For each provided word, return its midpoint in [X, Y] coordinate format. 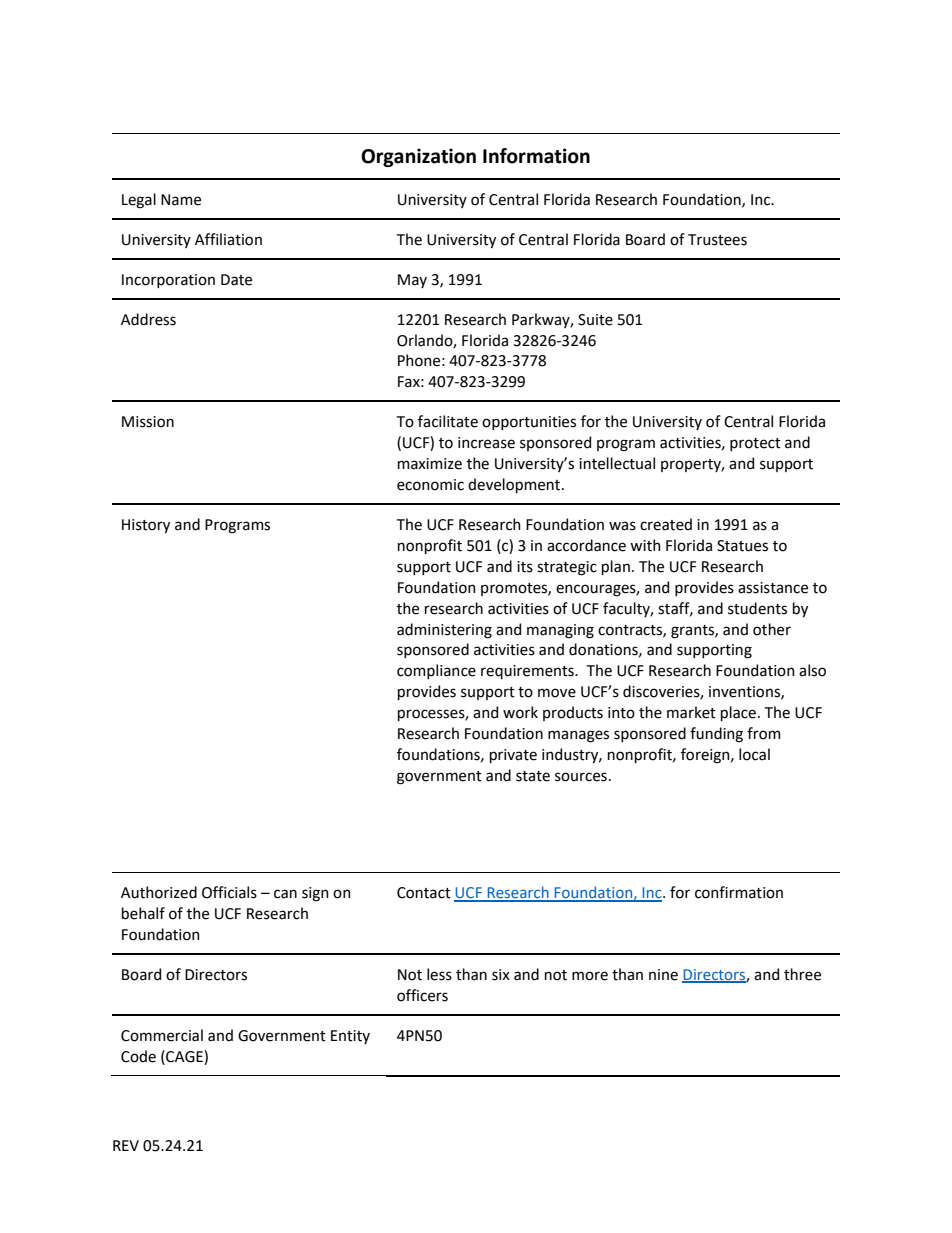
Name [181, 200]
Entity [350, 1037]
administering [444, 631]
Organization [418, 157]
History [146, 526]
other [772, 629]
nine [663, 975]
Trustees [717, 240]
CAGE [184, 1056]
